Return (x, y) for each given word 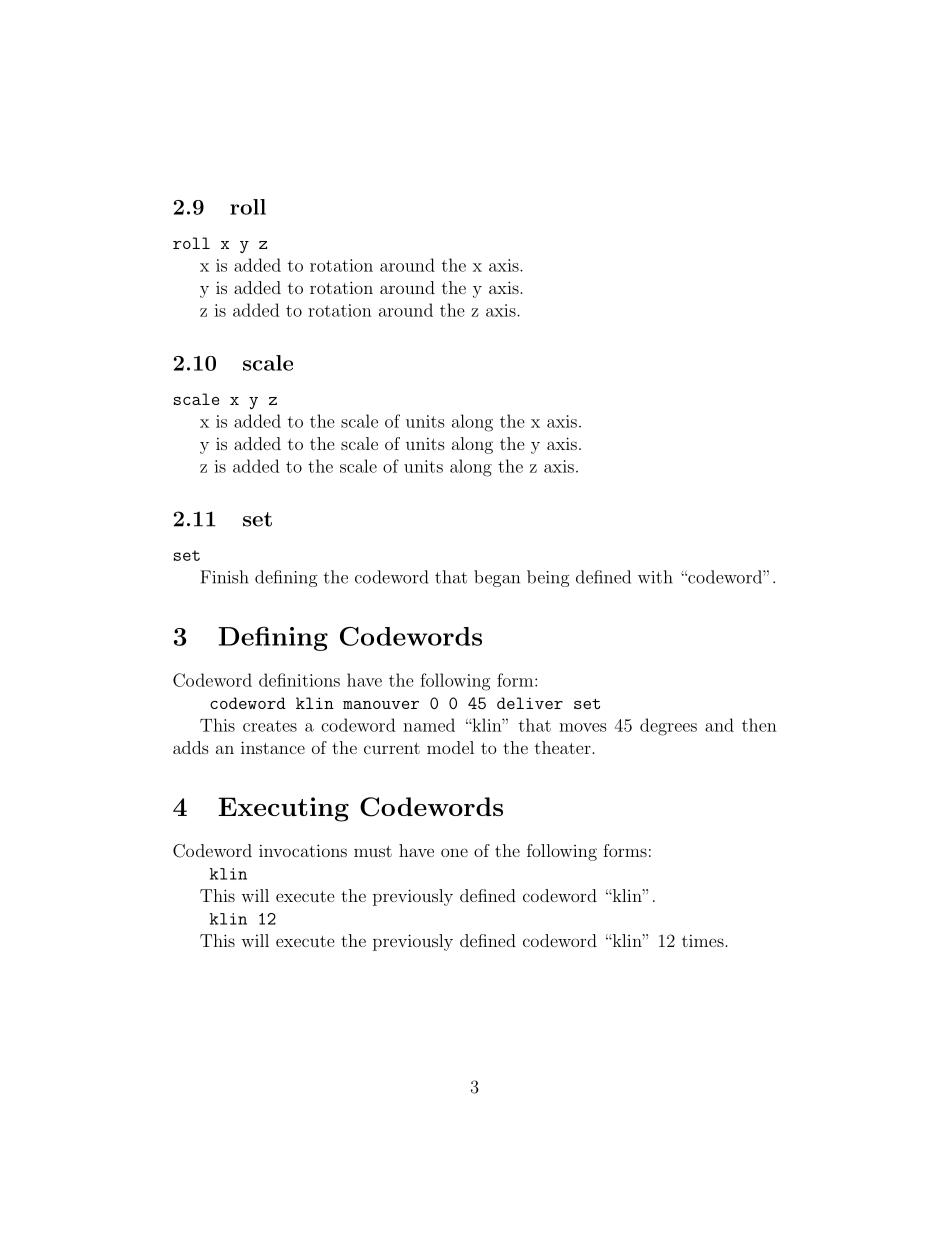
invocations (303, 850)
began (497, 578)
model (450, 747)
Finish (224, 577)
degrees (668, 727)
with (655, 577)
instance (273, 747)
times (703, 940)
